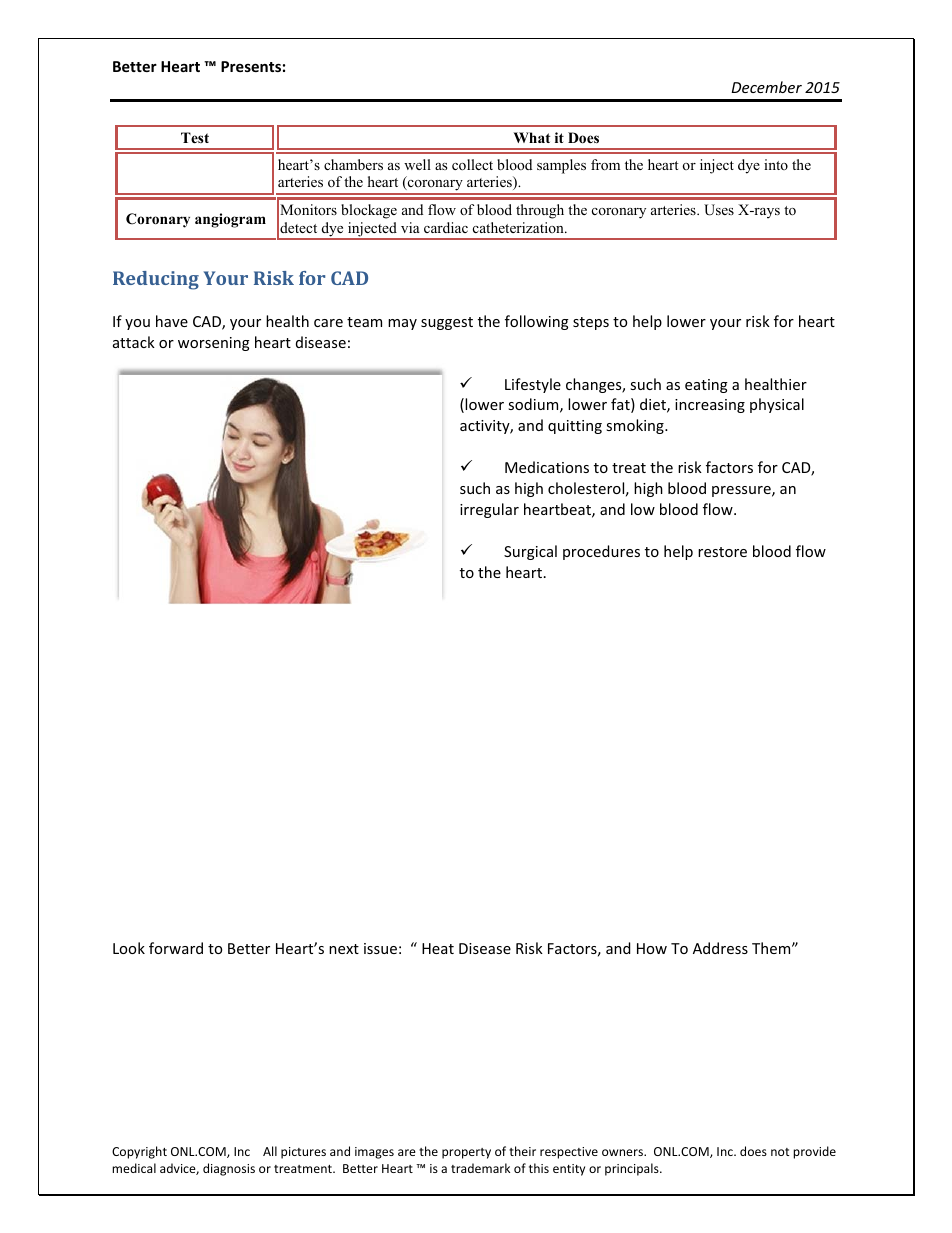 The width and height of the screenshot is (952, 1233). Describe the element at coordinates (780, 1152) in the screenshot. I see `not` at that location.
